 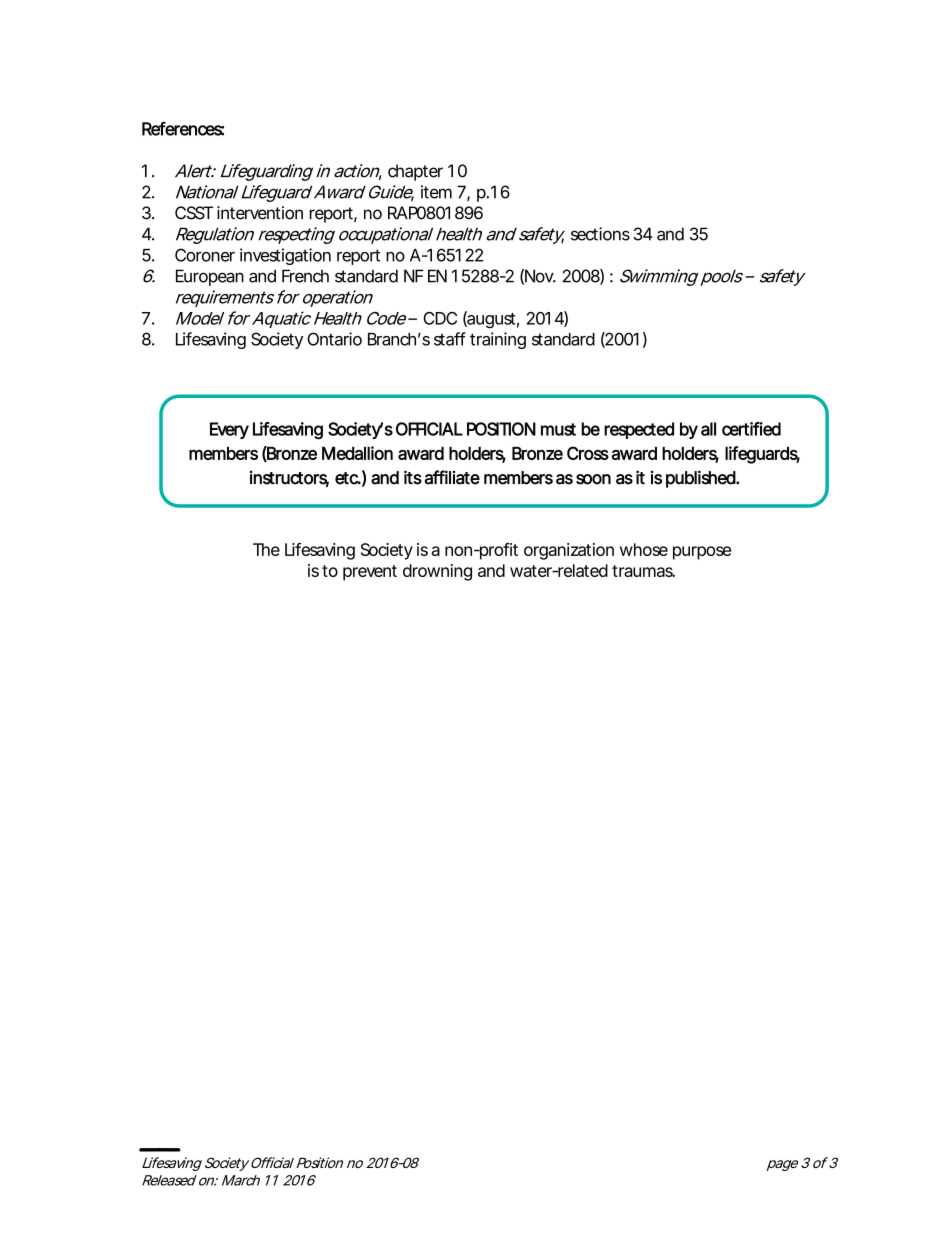 What do you see at coordinates (266, 549) in the screenshot?
I see `The` at bounding box center [266, 549].
